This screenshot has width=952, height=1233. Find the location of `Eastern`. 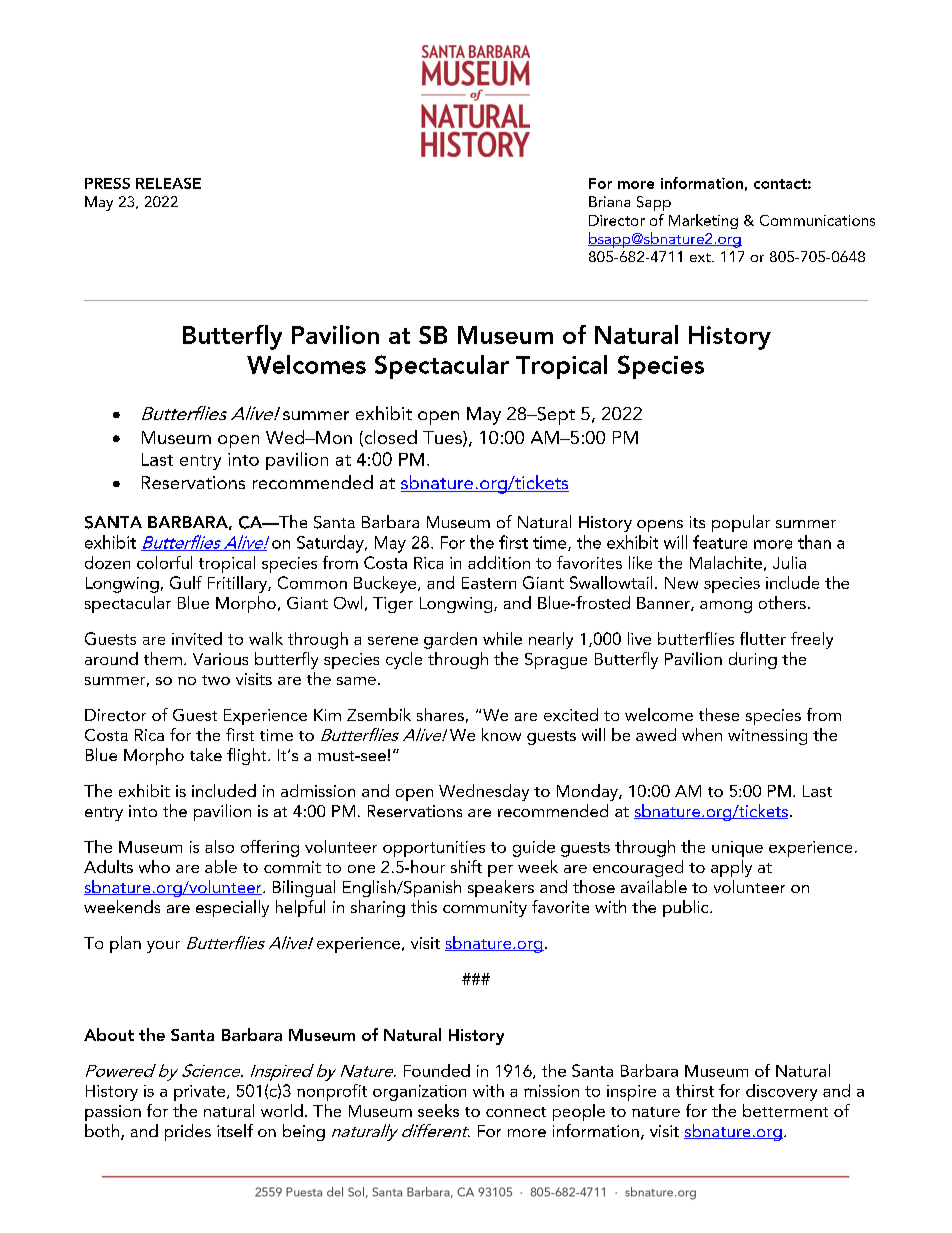

Eastern is located at coordinates (489, 583).
